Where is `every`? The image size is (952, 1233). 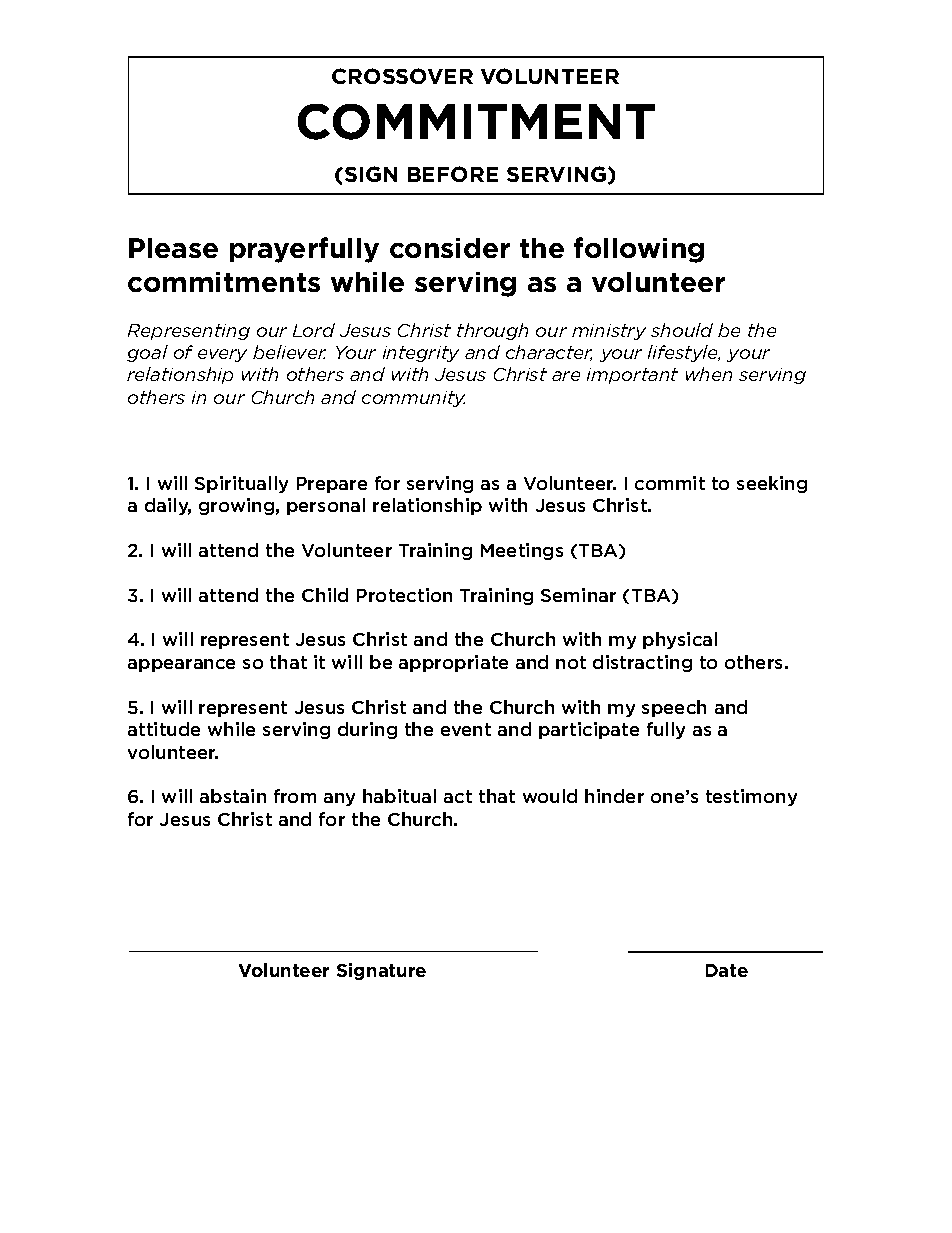
every is located at coordinates (222, 355).
